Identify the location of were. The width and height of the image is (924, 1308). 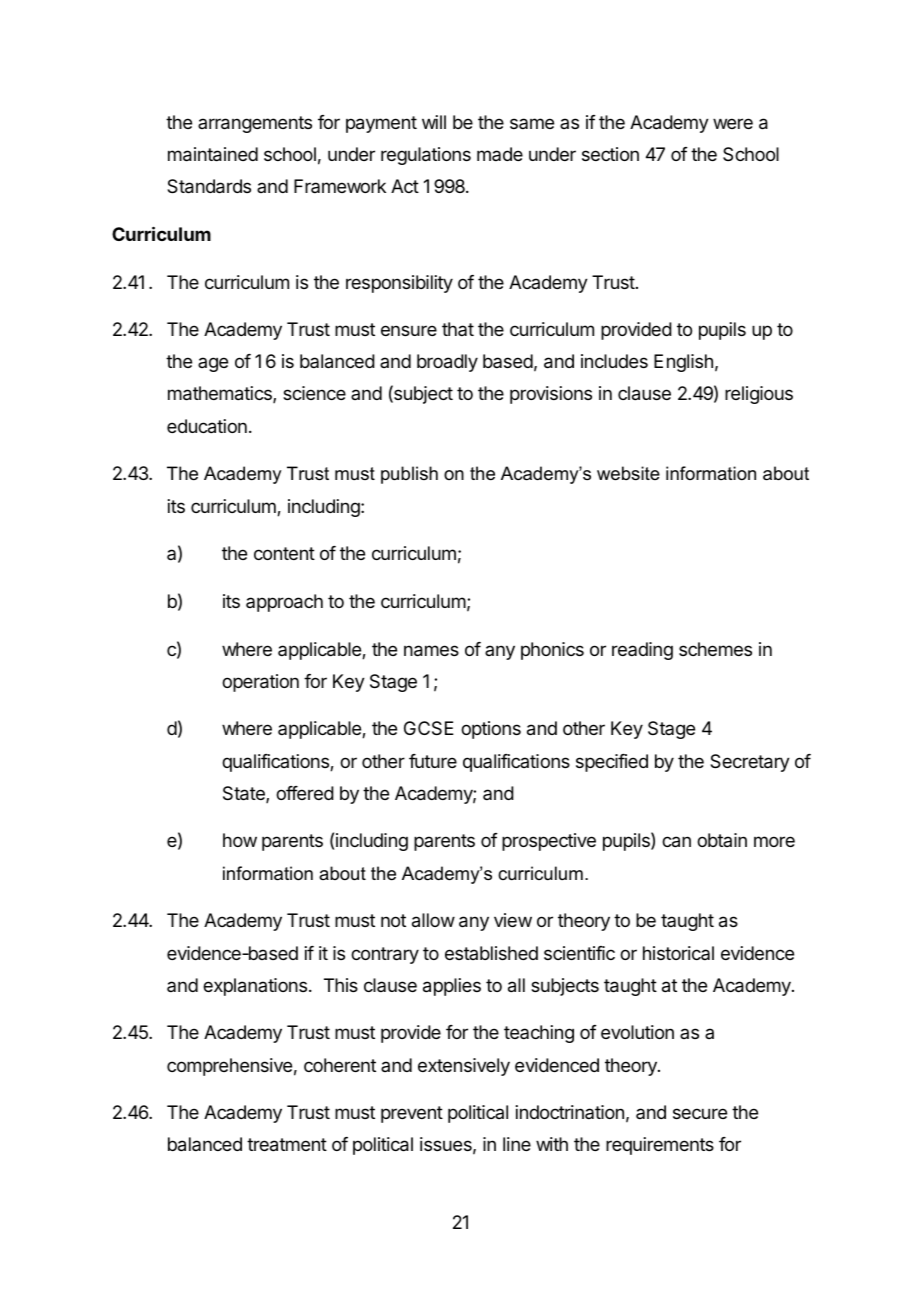
(733, 123).
